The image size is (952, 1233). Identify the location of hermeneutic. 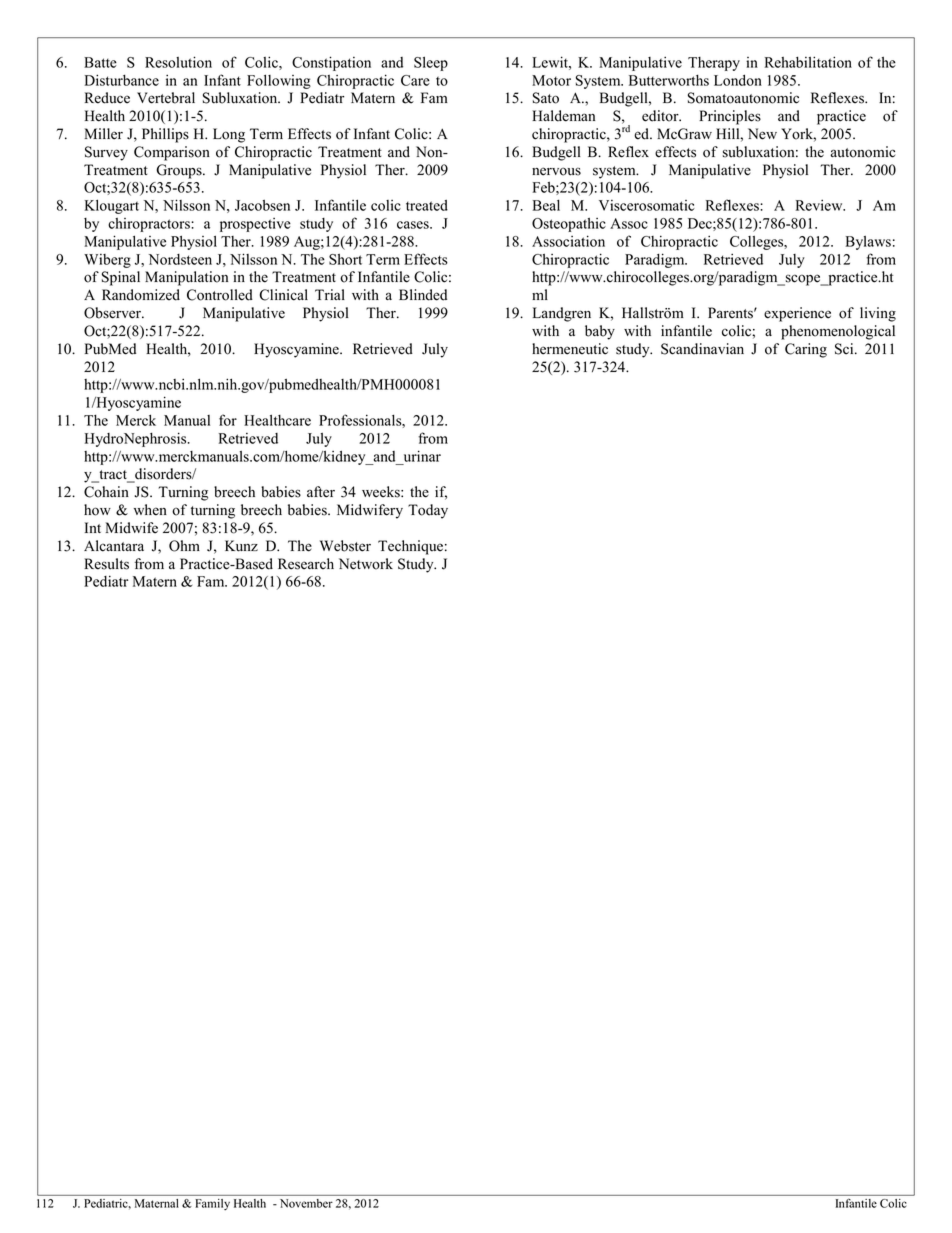
(570, 349).
